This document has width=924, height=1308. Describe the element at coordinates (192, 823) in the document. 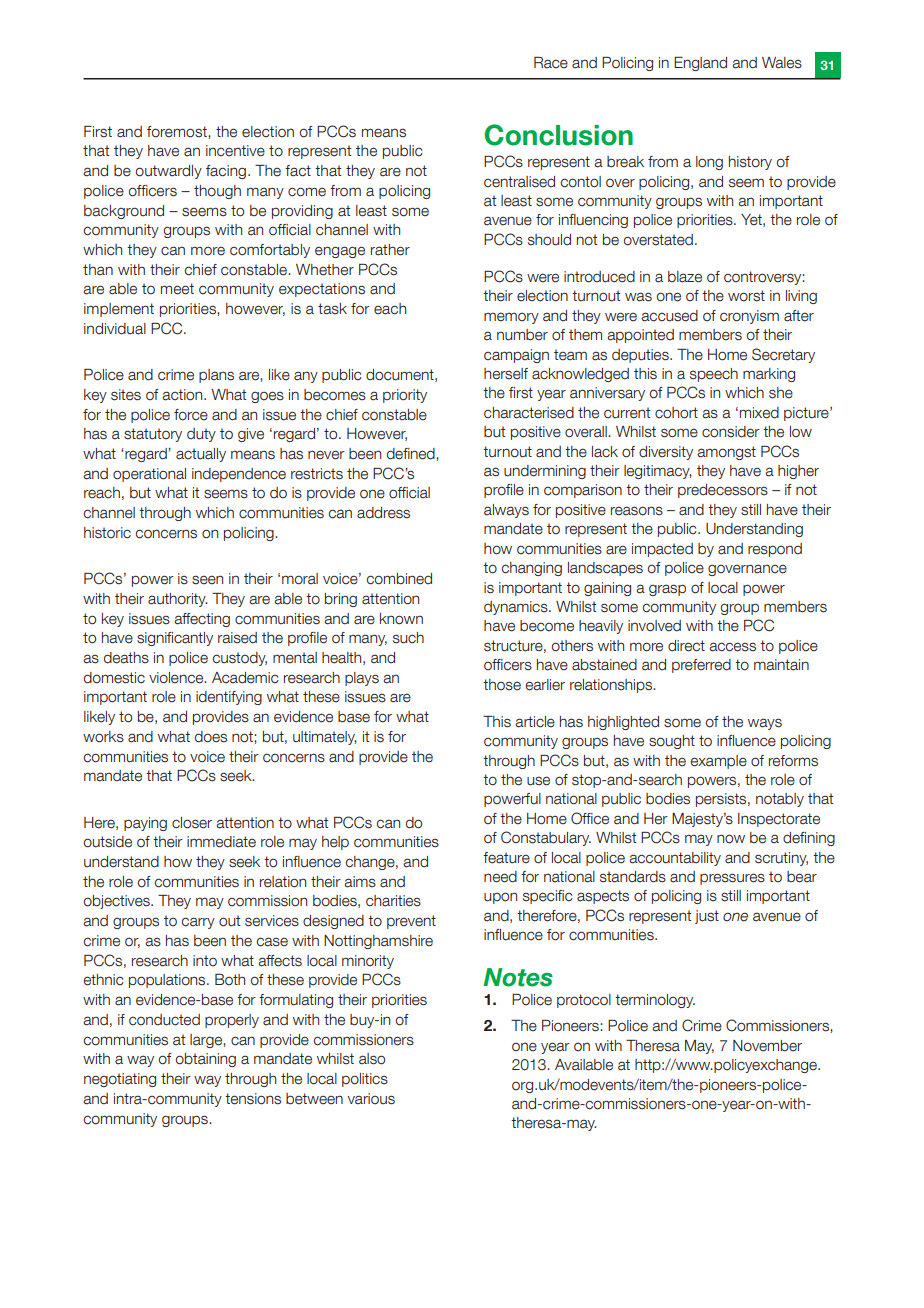

I see `closer` at that location.
